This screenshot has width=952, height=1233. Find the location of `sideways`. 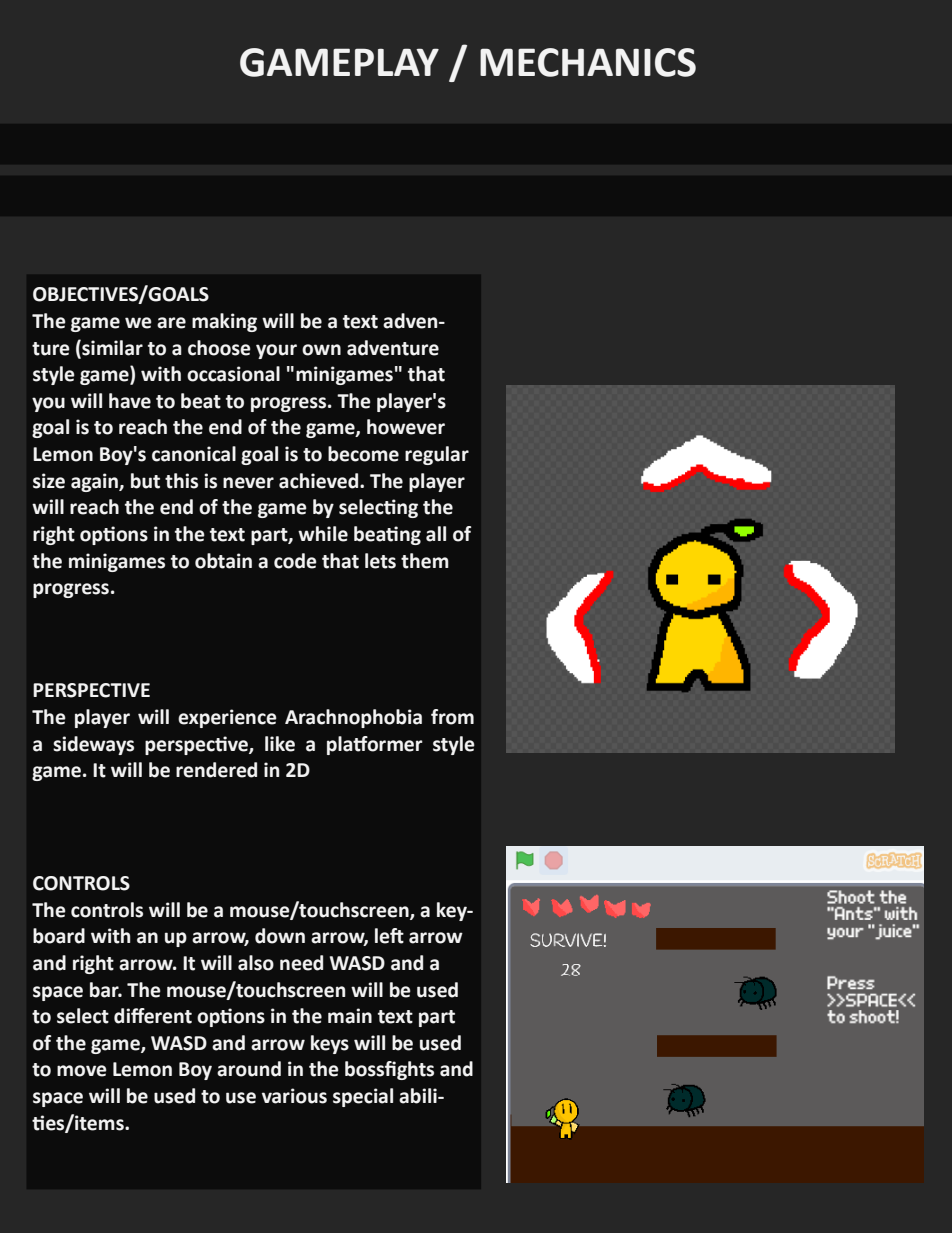

sideways is located at coordinates (93, 745).
